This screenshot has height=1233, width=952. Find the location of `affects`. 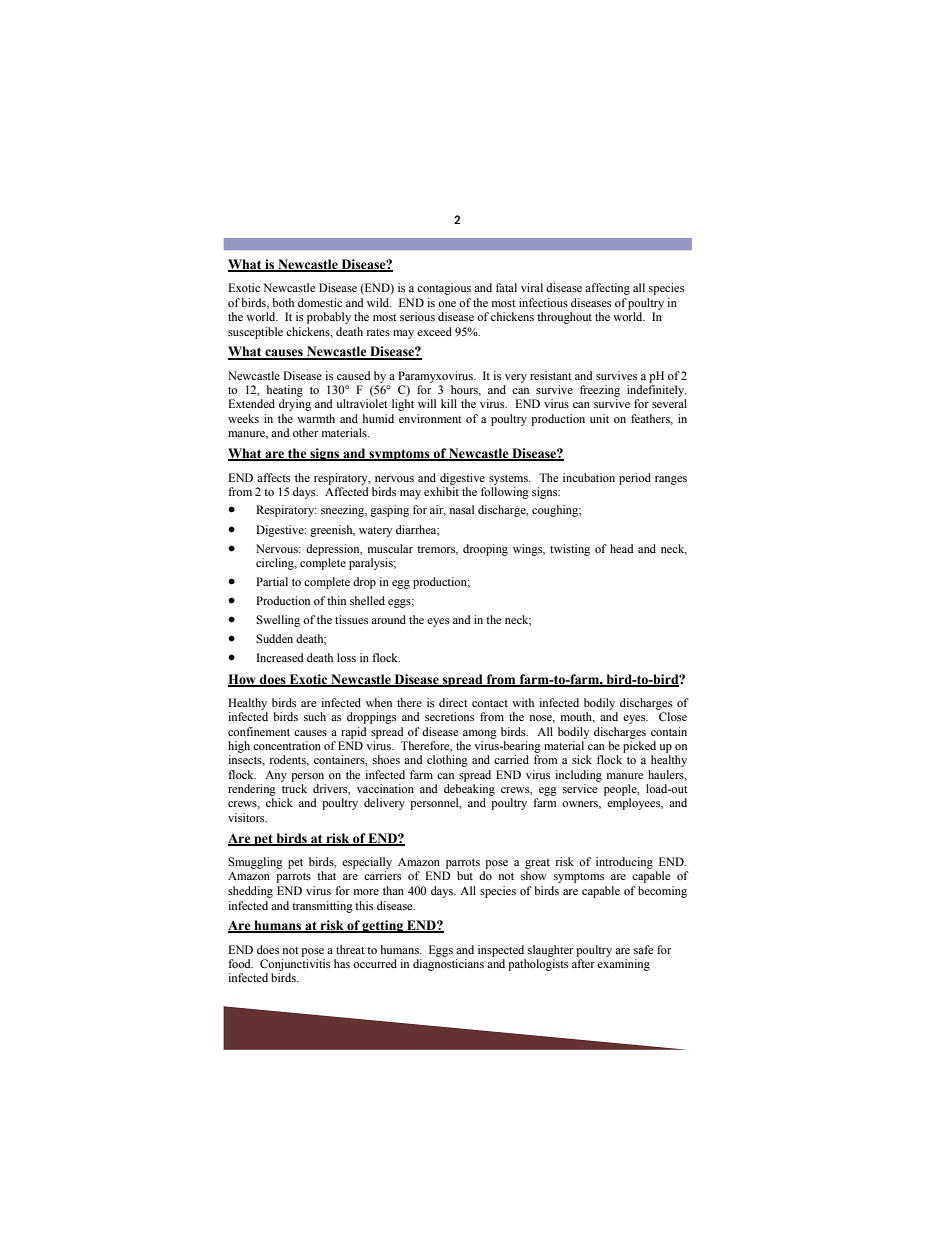

affects is located at coordinates (273, 477).
